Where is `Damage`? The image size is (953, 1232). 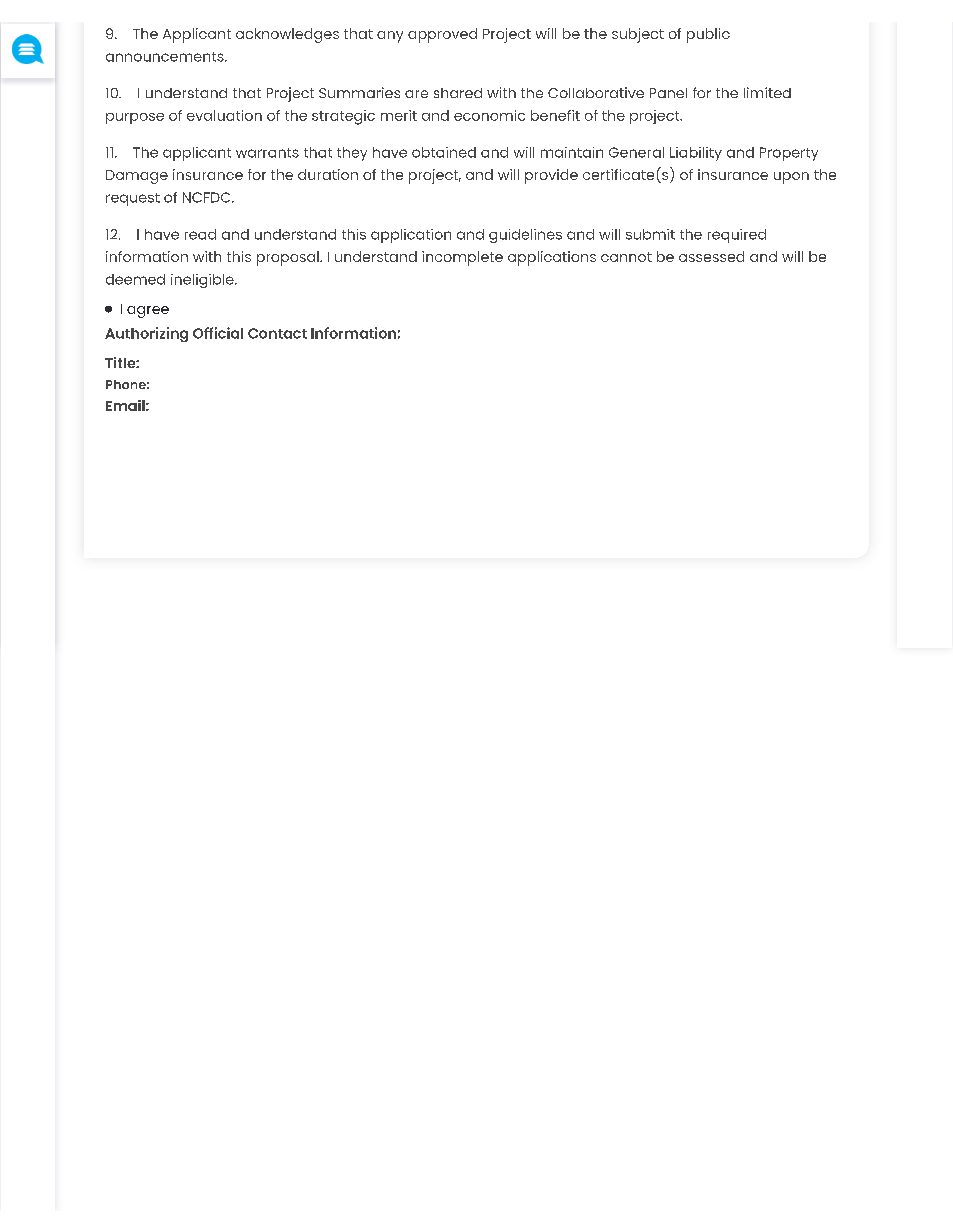
Damage is located at coordinates (137, 177).
